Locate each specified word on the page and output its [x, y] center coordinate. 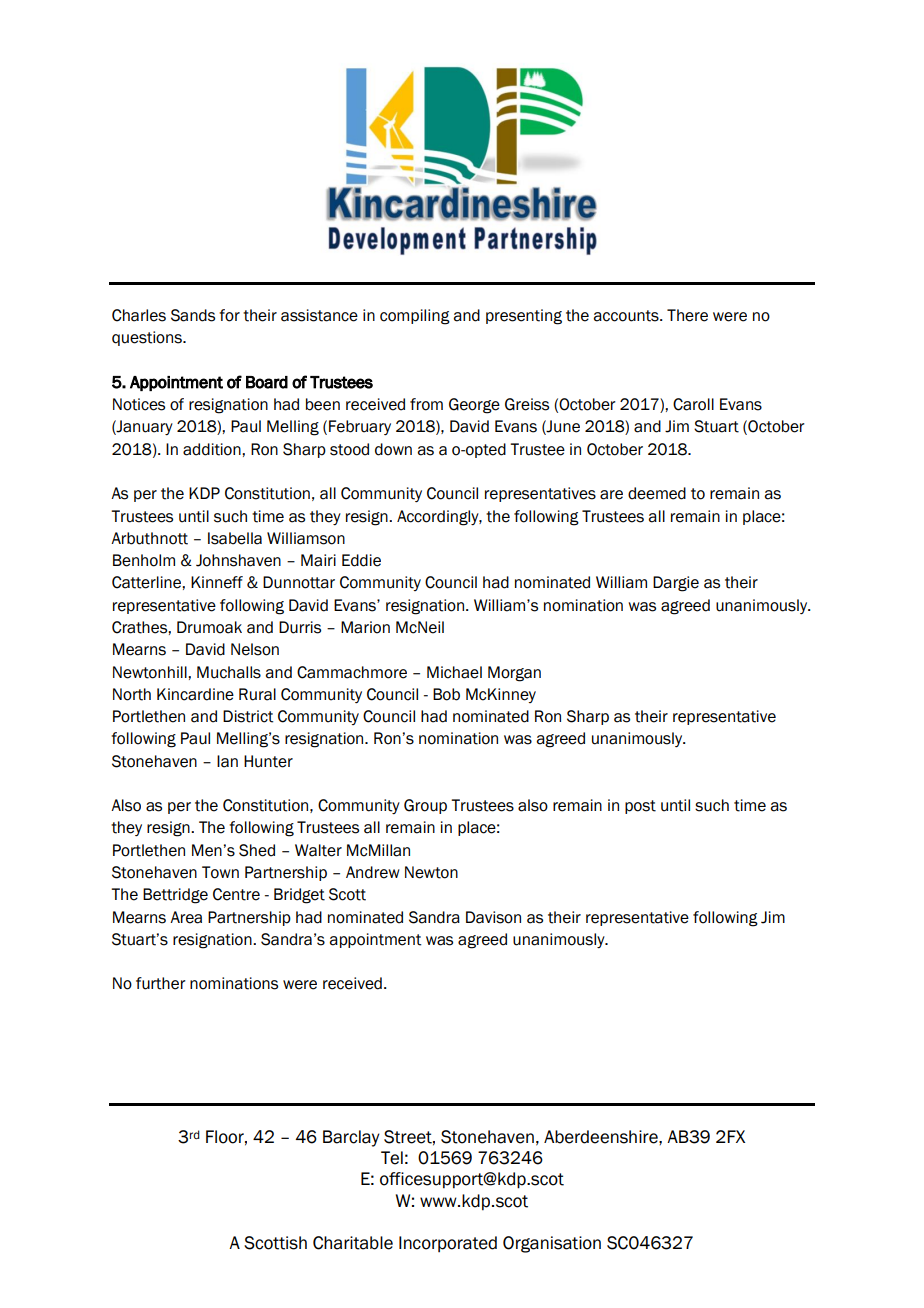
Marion [365, 627]
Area [186, 917]
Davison [493, 917]
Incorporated [448, 1244]
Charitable [353, 1243]
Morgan [514, 674]
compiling [415, 317]
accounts [627, 316]
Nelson [255, 649]
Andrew [373, 872]
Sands [193, 315]
